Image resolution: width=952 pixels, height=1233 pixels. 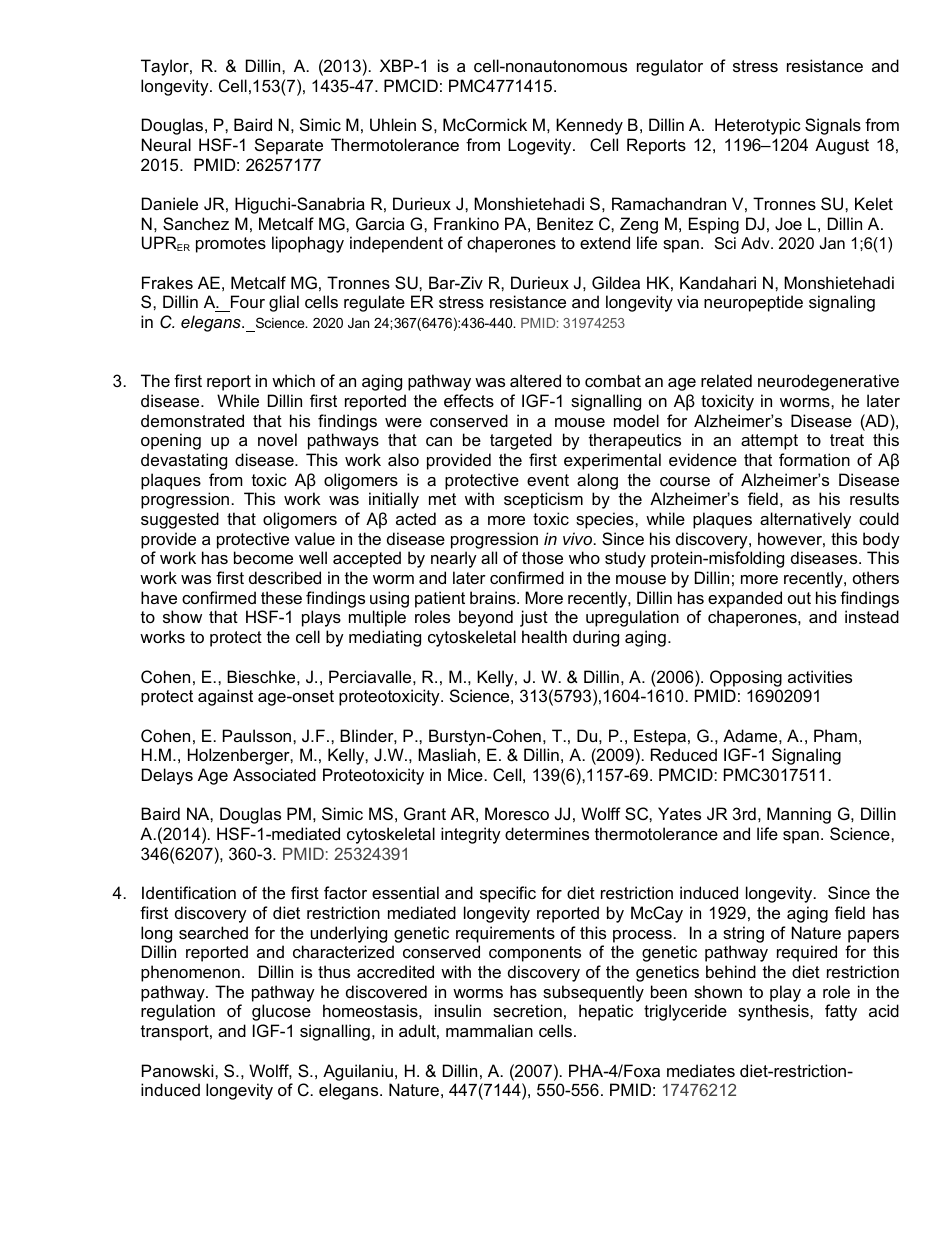 I want to click on mammalian, so click(x=489, y=1030).
